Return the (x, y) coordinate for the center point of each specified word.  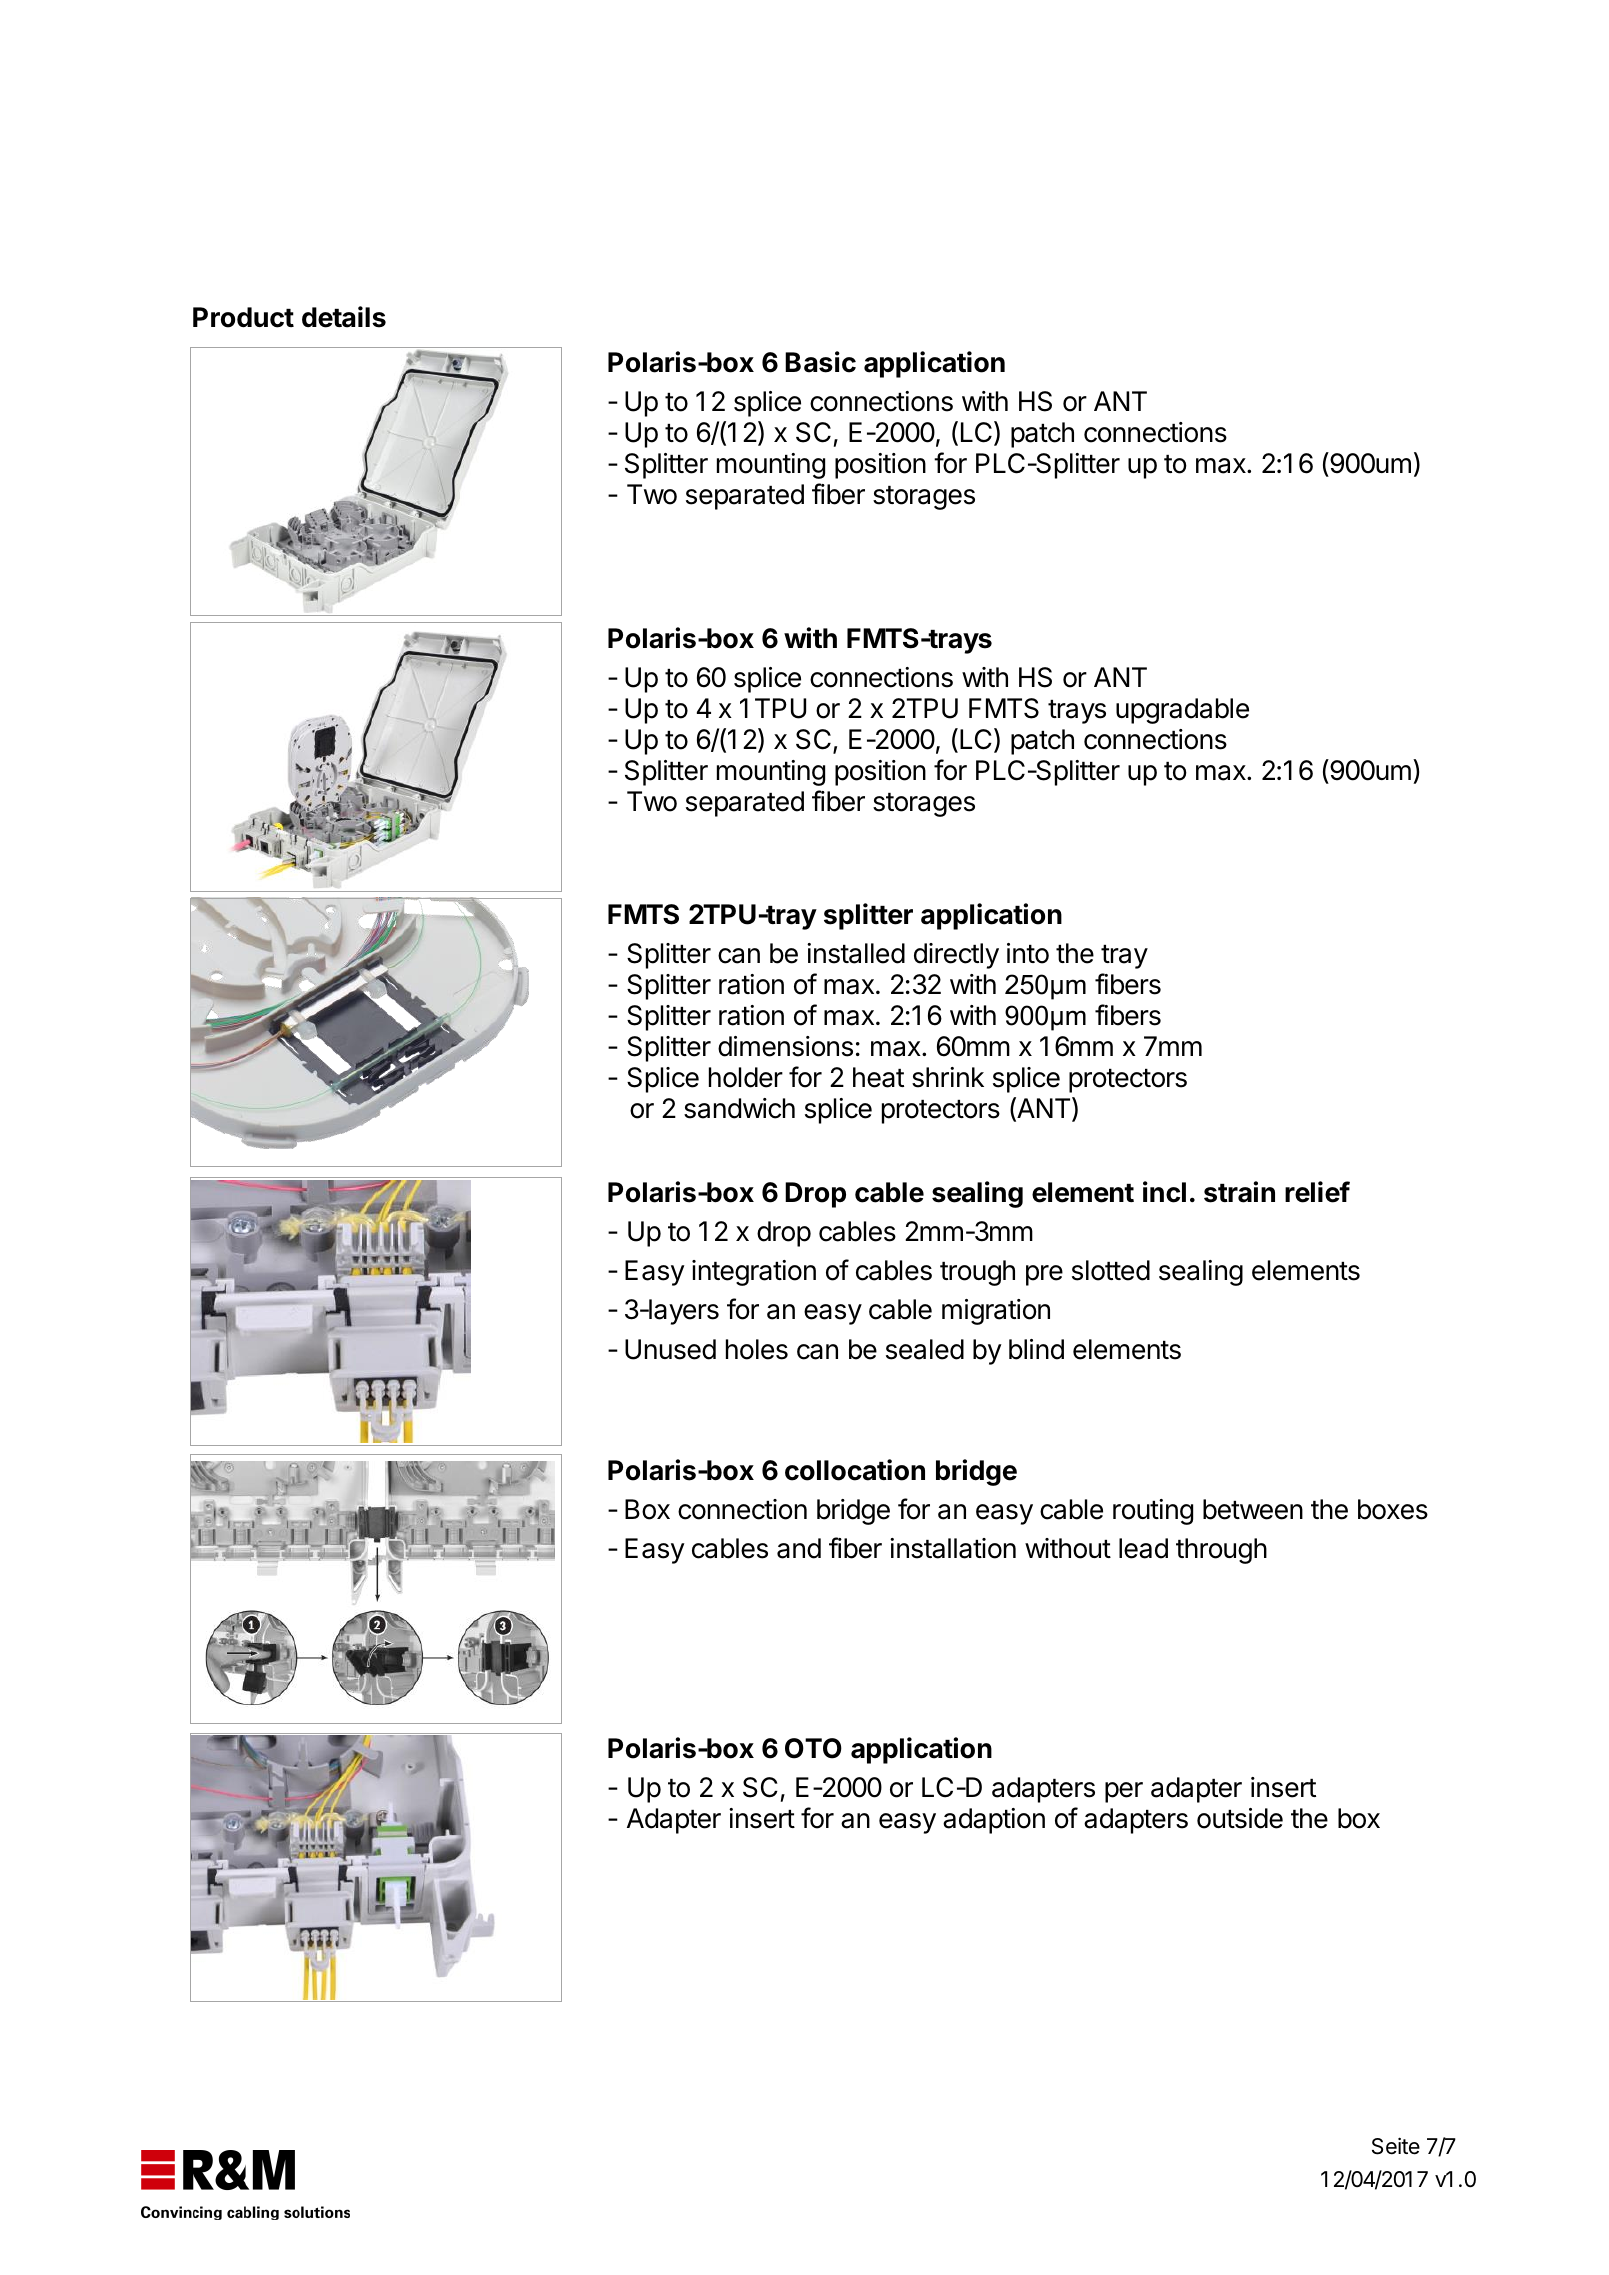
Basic (820, 362)
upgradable (1182, 711)
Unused (670, 1349)
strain (1239, 1192)
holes (757, 1349)
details (344, 317)
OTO (813, 1748)
